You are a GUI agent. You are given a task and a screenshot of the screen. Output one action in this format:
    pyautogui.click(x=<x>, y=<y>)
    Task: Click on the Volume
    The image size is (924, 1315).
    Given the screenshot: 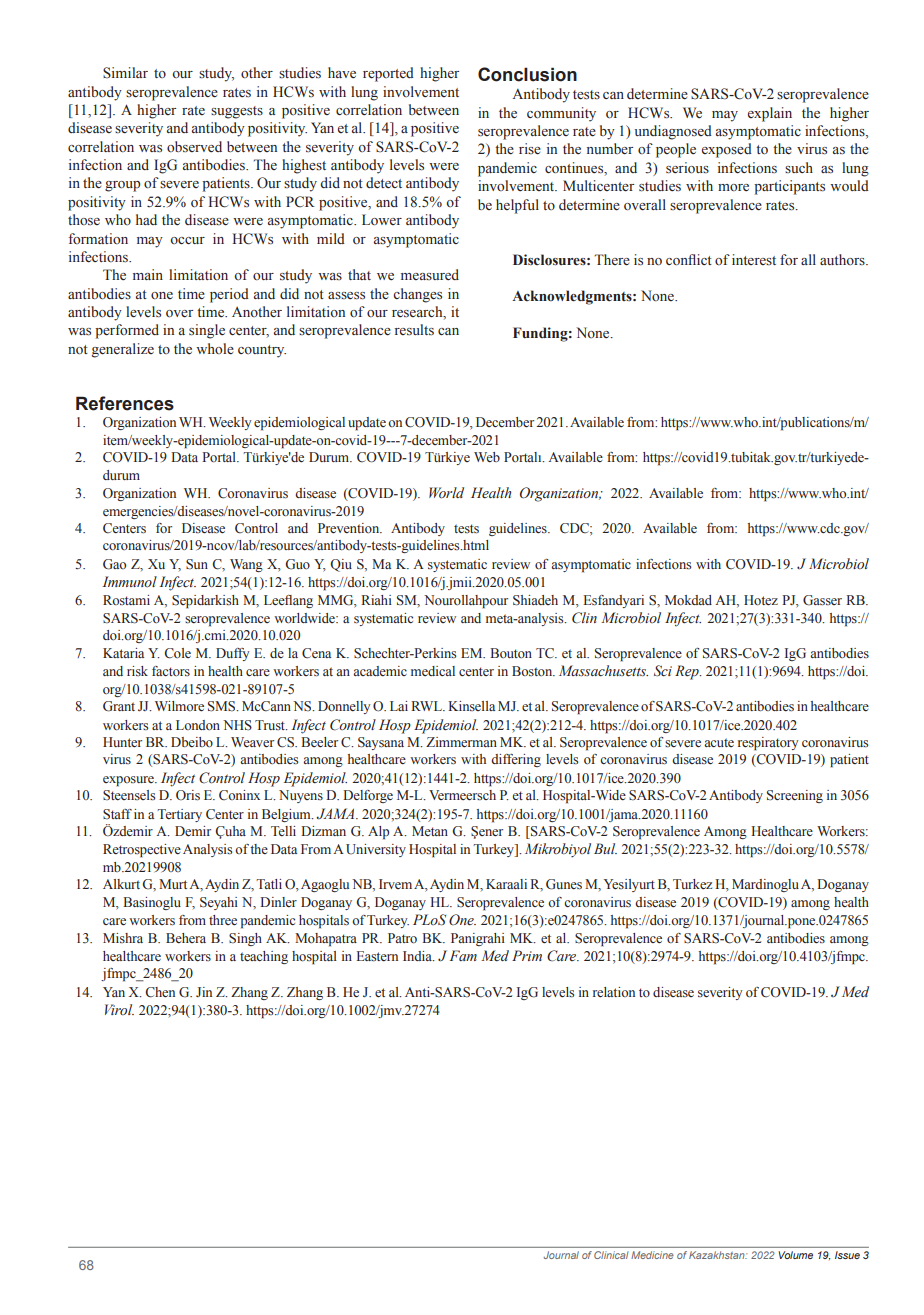 What is the action you would take?
    pyautogui.click(x=795, y=1255)
